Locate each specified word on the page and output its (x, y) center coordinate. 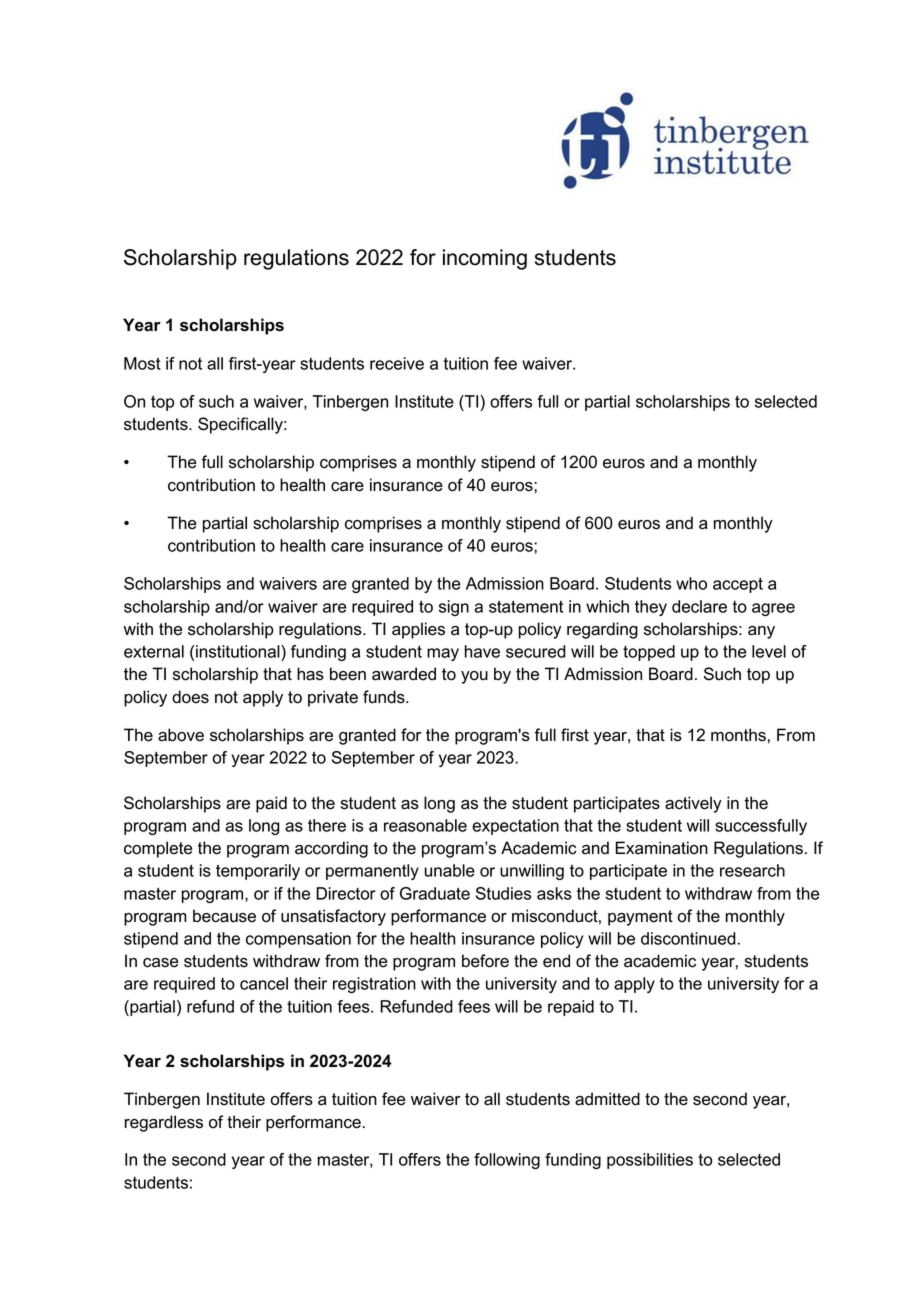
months (738, 735)
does (190, 697)
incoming (485, 259)
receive (397, 363)
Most (142, 363)
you (474, 677)
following (507, 1161)
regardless (164, 1123)
